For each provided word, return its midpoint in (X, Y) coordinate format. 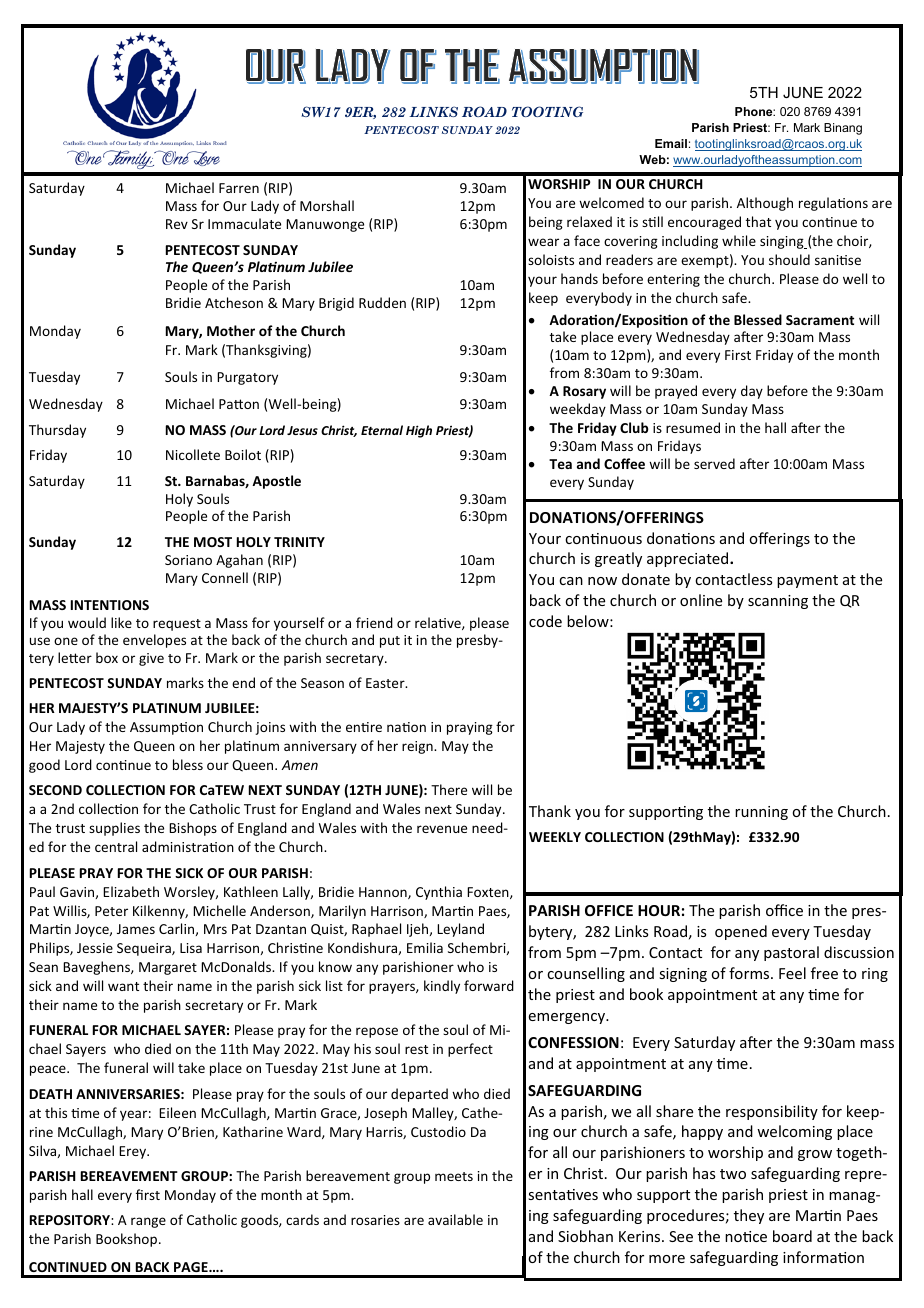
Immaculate (244, 223)
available (455, 1219)
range (148, 1222)
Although (765, 204)
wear (543, 242)
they (749, 1216)
